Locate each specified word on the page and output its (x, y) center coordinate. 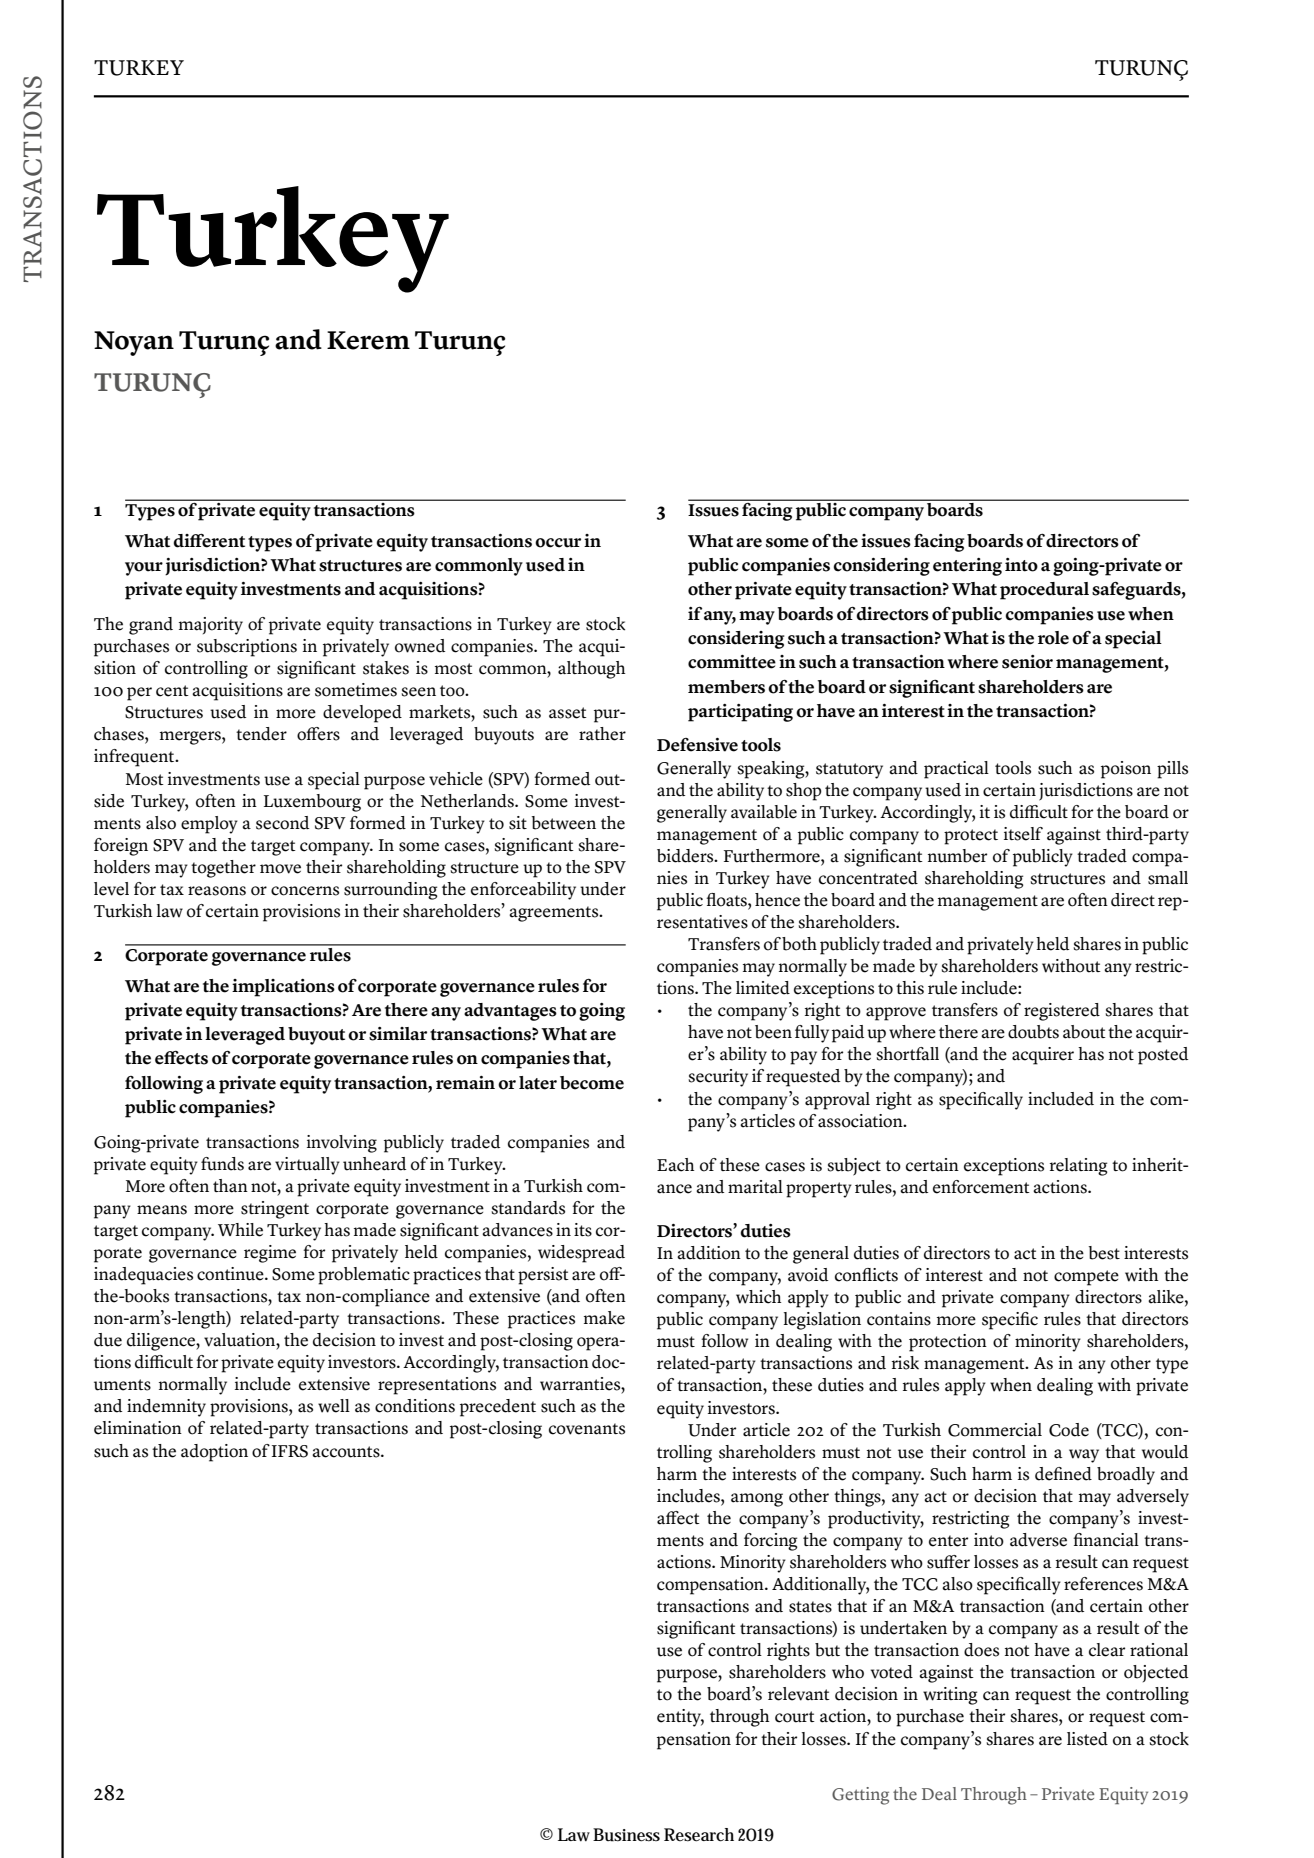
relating (1078, 1167)
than (230, 1186)
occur (558, 543)
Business (626, 1835)
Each (675, 1165)
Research (699, 1835)
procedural (1044, 591)
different (209, 540)
